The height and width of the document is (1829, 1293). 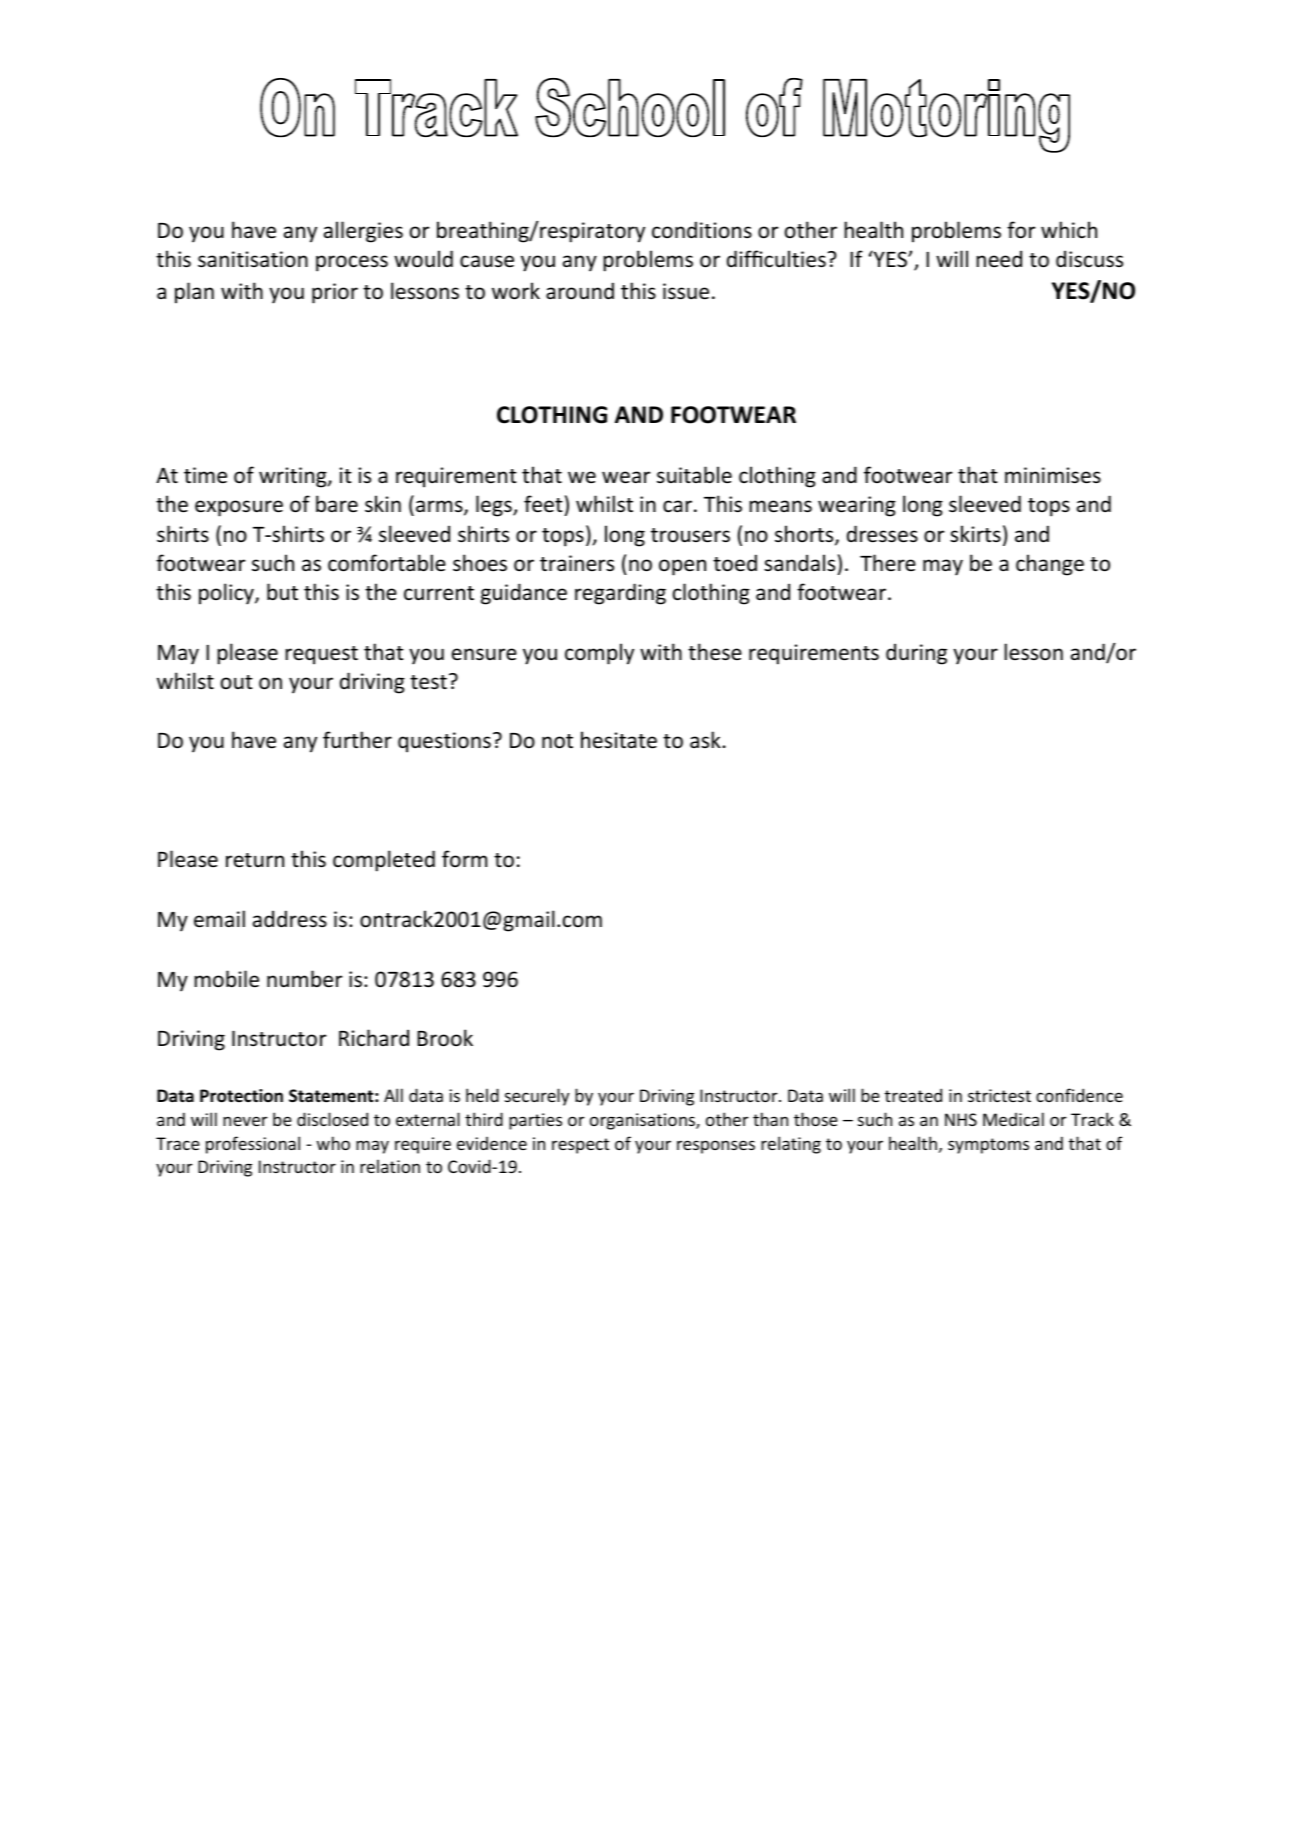 What do you see at coordinates (916, 654) in the document?
I see `during` at bounding box center [916, 654].
